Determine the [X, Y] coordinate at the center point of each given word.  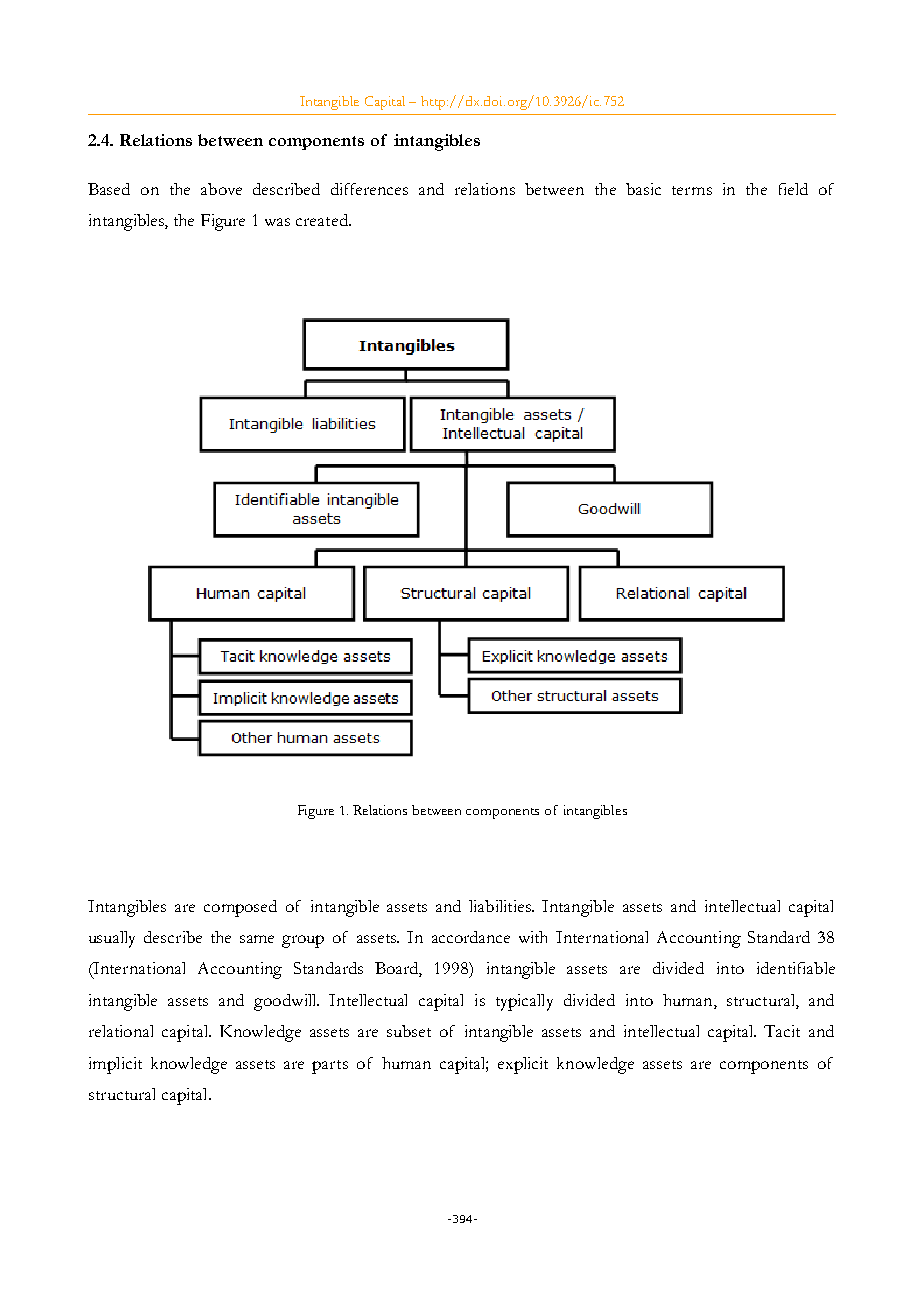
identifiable [796, 968]
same [257, 939]
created [323, 220]
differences [369, 189]
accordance [471, 937]
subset [409, 1031]
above [221, 189]
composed [240, 908]
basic [643, 189]
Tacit [782, 1031]
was [277, 222]
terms [692, 190]
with [533, 937]
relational [121, 1031]
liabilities [501, 906]
